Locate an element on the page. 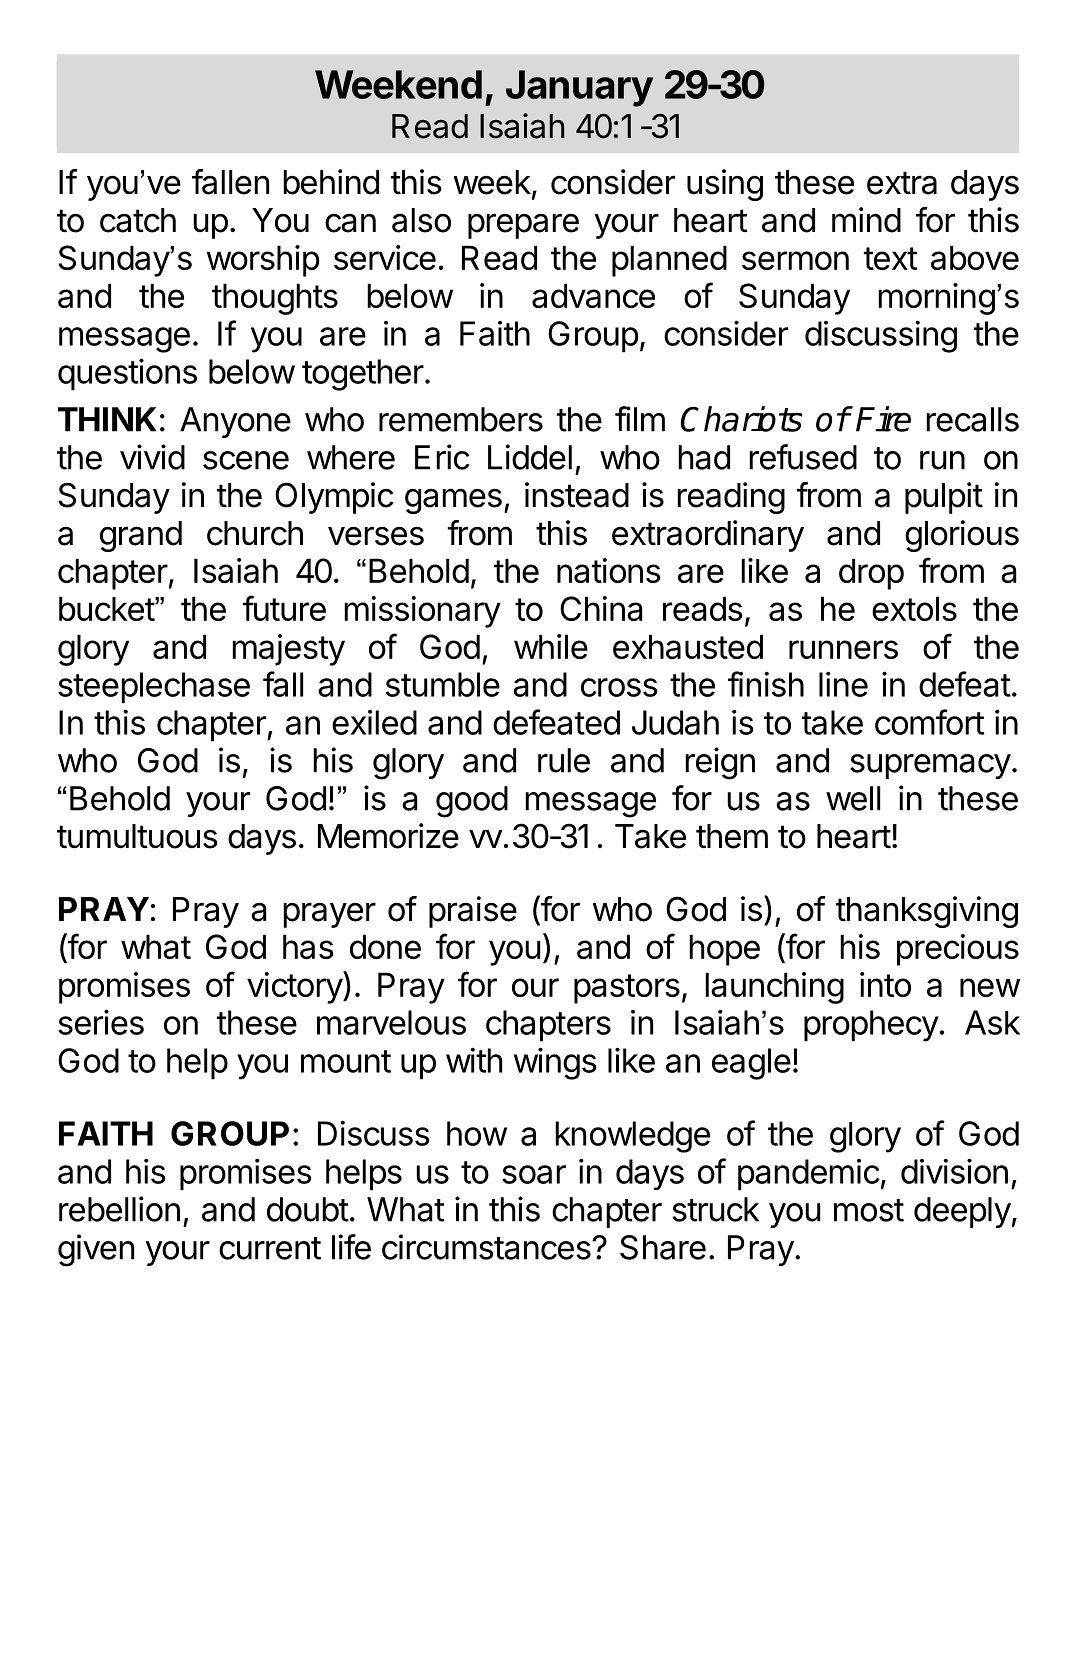  mind is located at coordinates (866, 220).
